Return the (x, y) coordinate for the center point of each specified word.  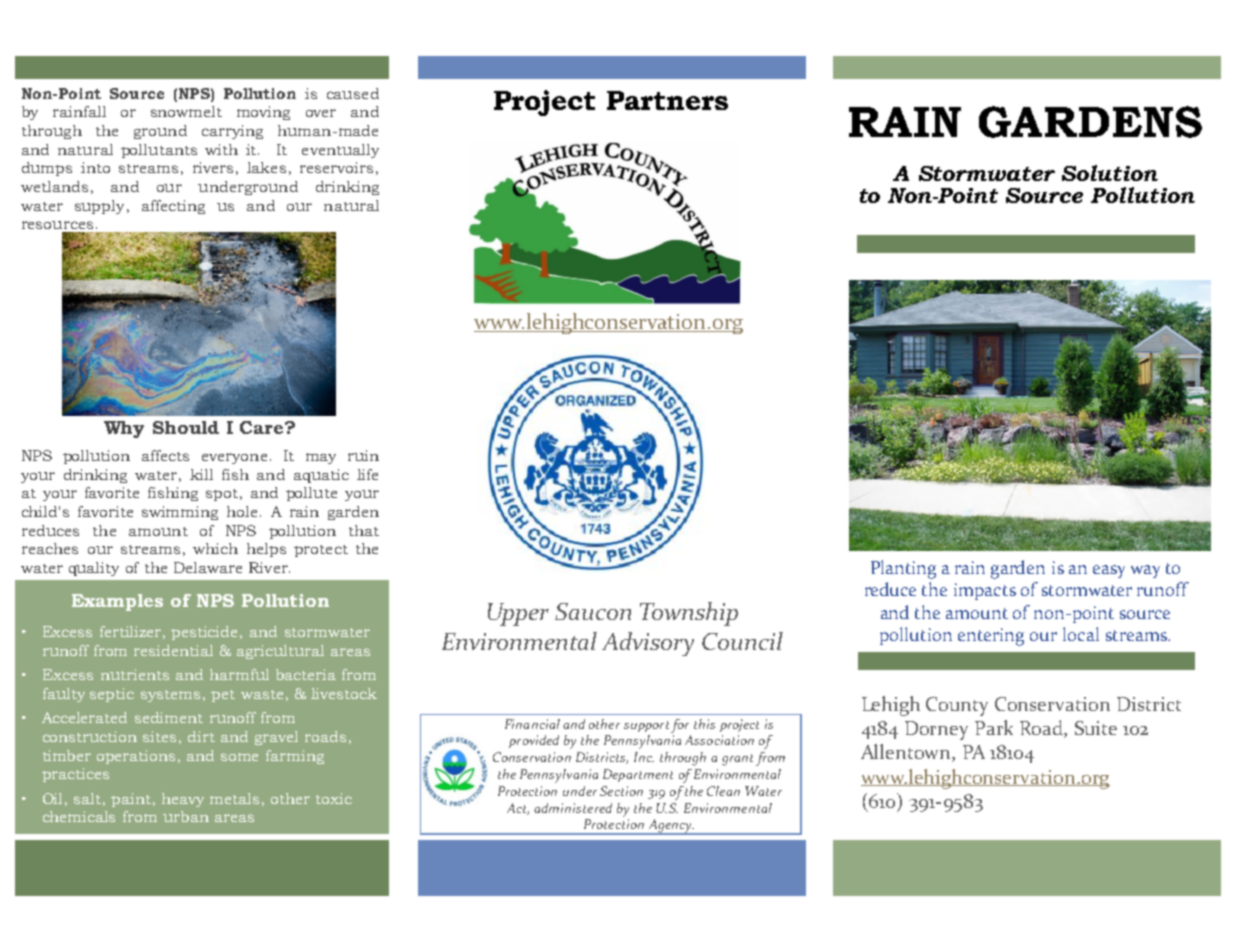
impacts (985, 591)
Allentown (907, 753)
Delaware (208, 567)
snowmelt (186, 111)
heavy (183, 800)
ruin (363, 455)
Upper (518, 614)
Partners (667, 100)
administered (573, 808)
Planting (903, 569)
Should (186, 427)
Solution (1110, 173)
